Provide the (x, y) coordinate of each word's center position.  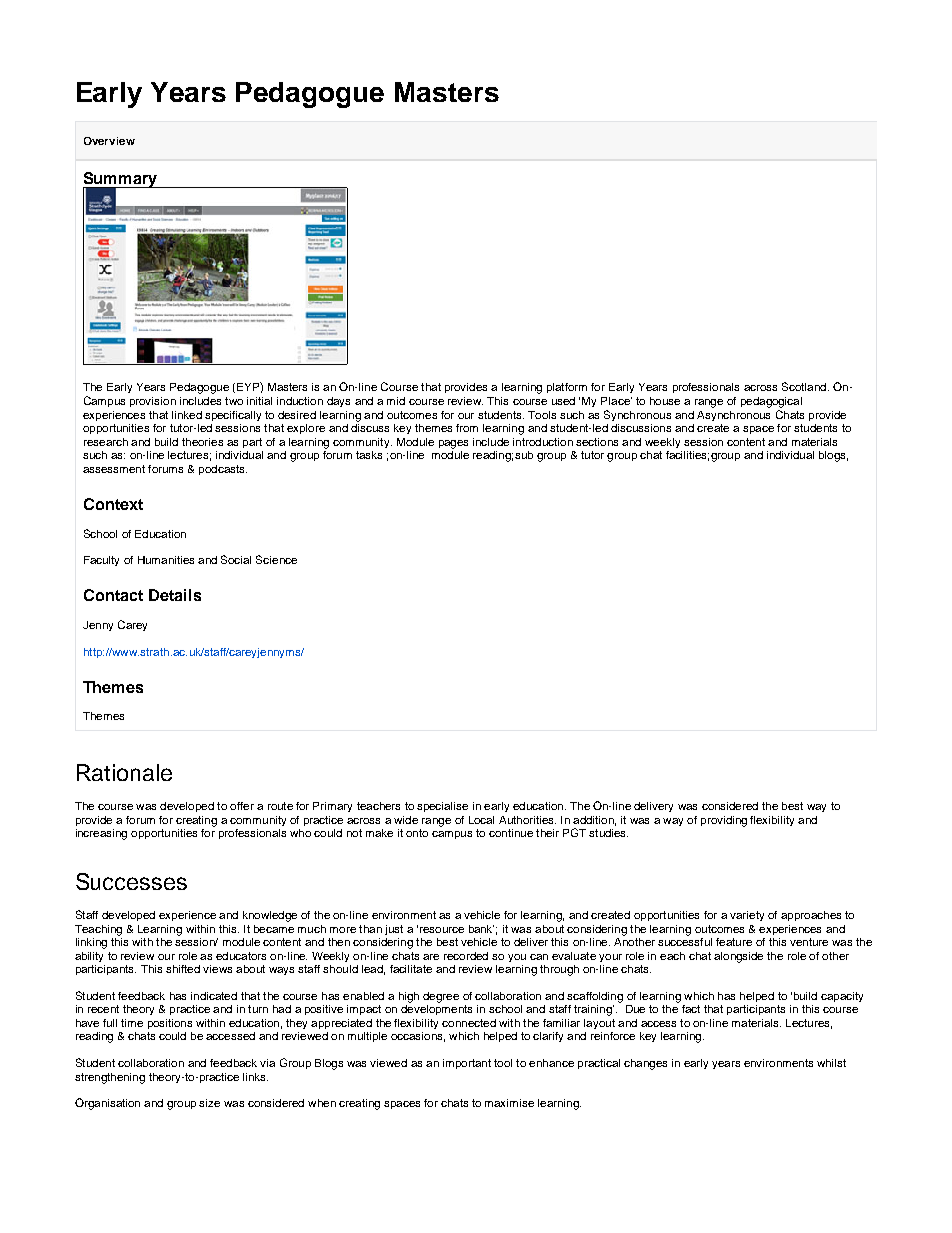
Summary (121, 181)
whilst (831, 1063)
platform (567, 388)
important (467, 1064)
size (209, 1103)
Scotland (804, 386)
